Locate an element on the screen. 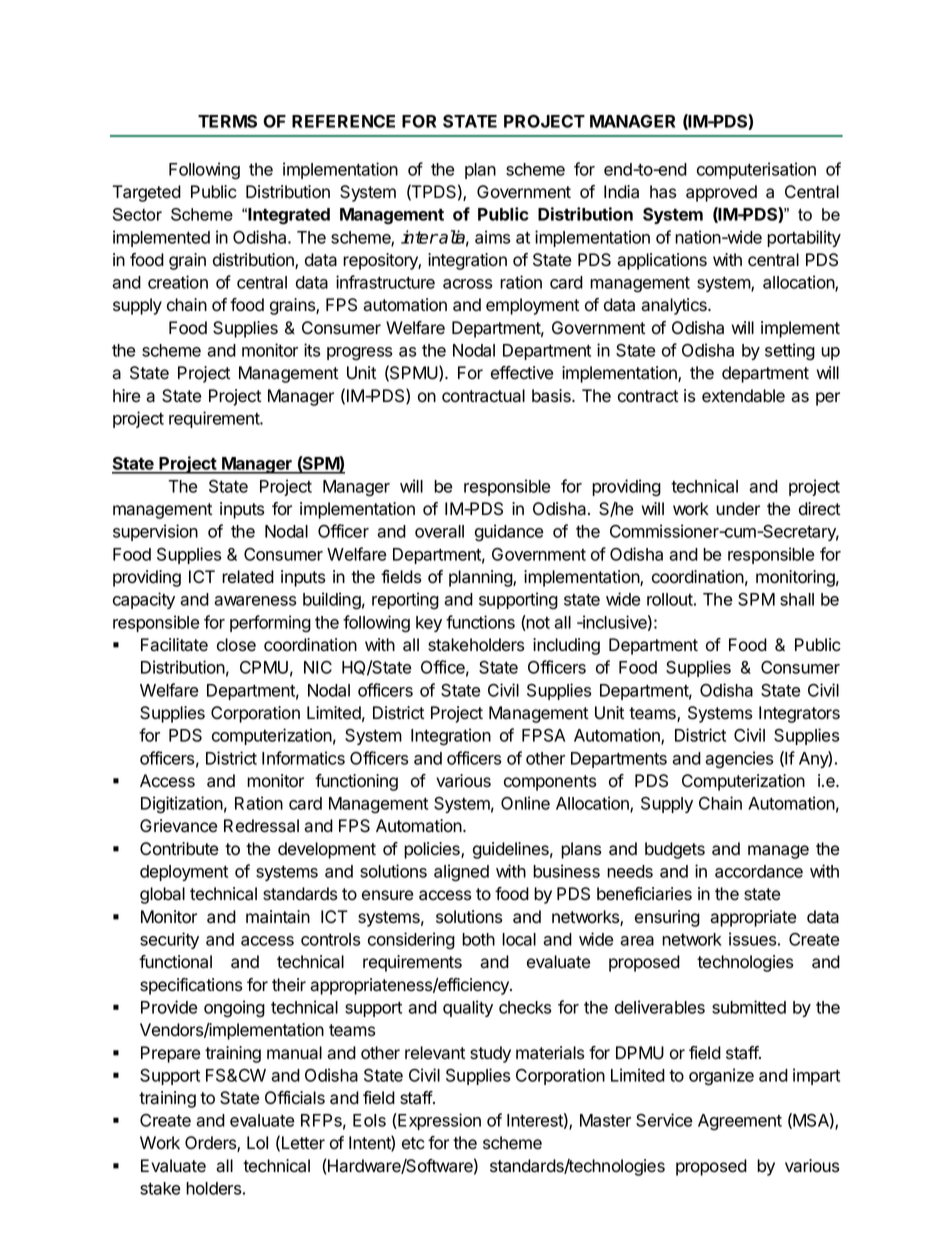 The image size is (952, 1233). Grievance is located at coordinates (178, 826).
